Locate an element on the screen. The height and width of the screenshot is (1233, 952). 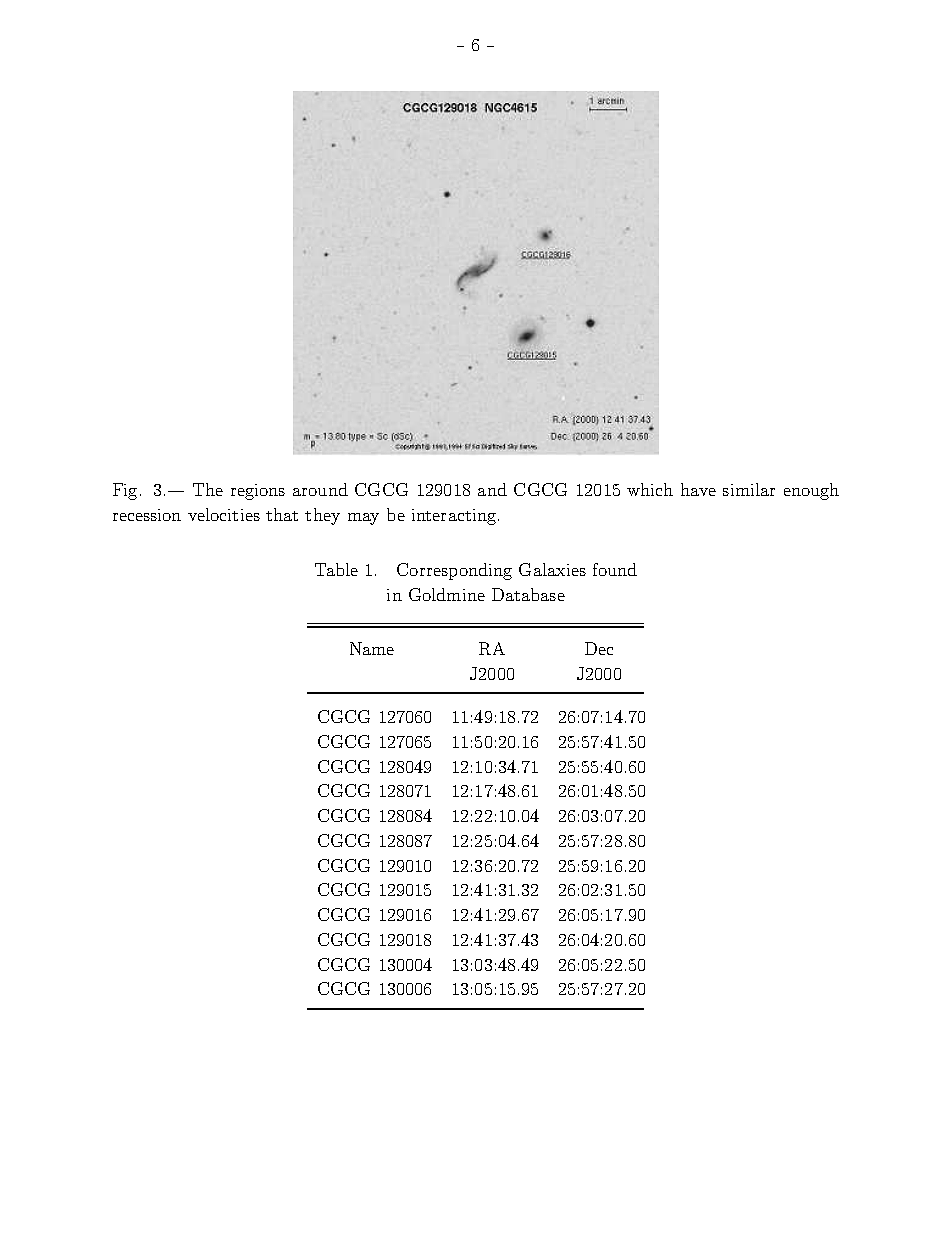
and is located at coordinates (492, 489).
